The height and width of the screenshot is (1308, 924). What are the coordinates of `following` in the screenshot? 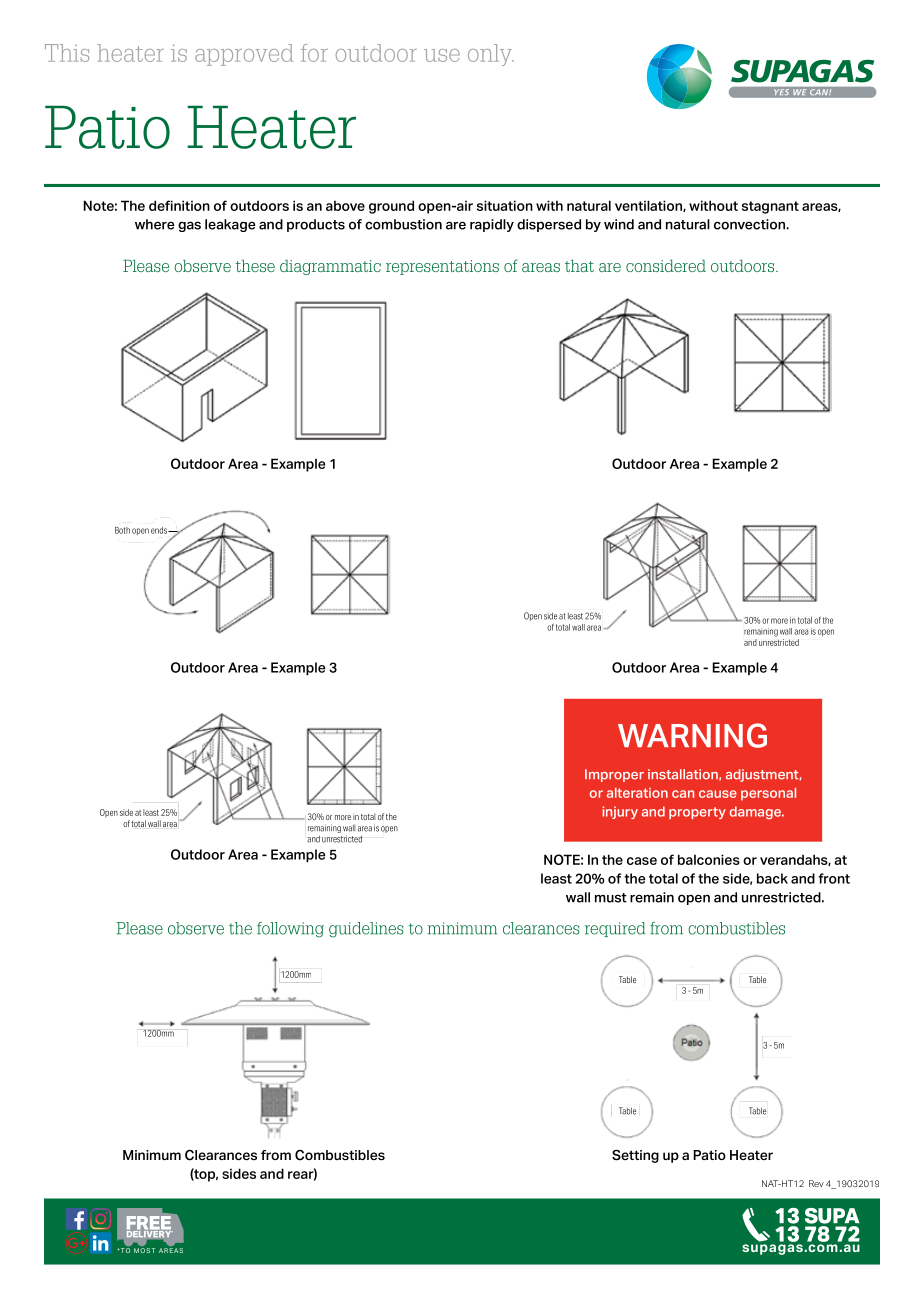 It's located at (290, 930).
